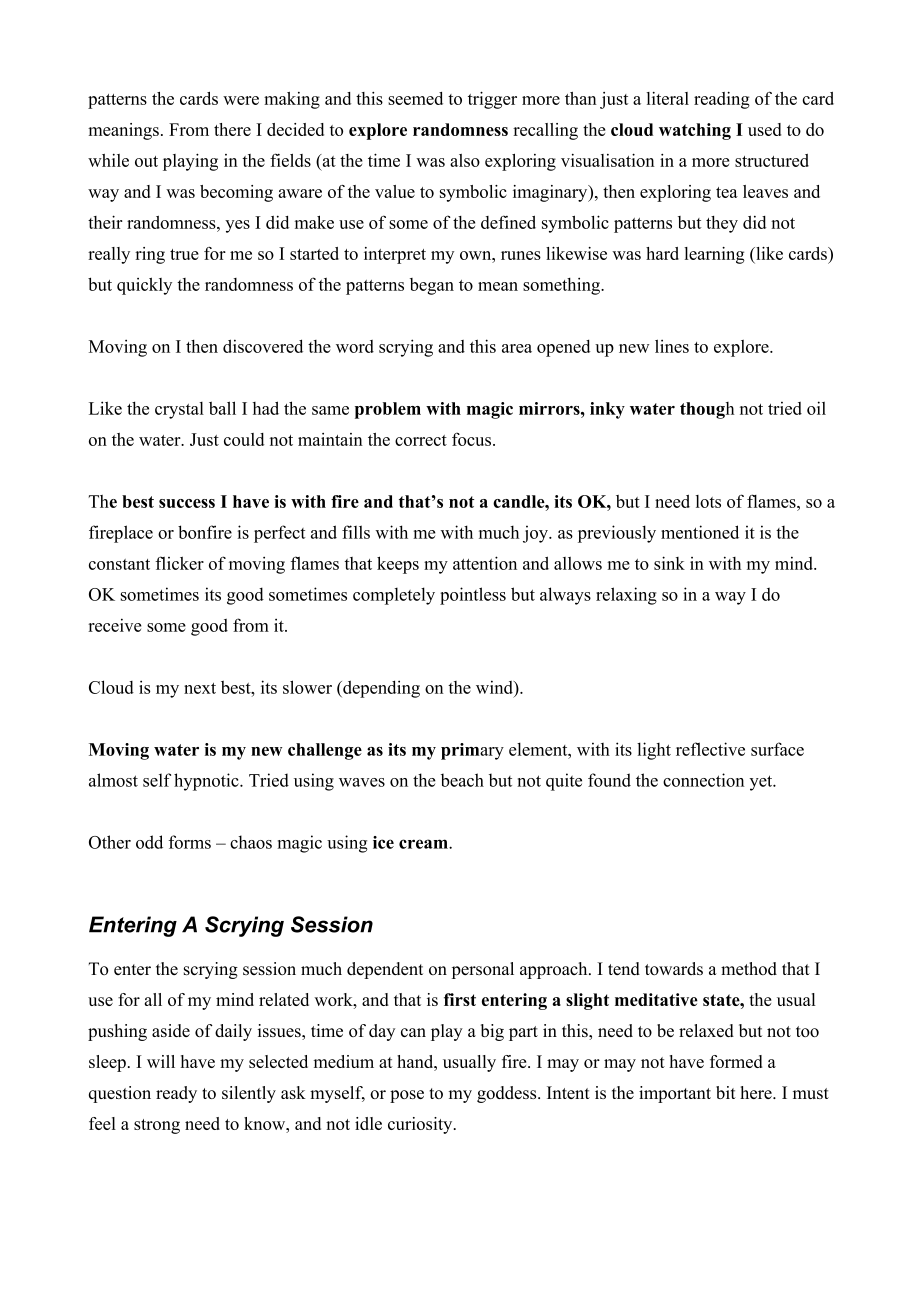  I want to click on connection, so click(703, 780).
